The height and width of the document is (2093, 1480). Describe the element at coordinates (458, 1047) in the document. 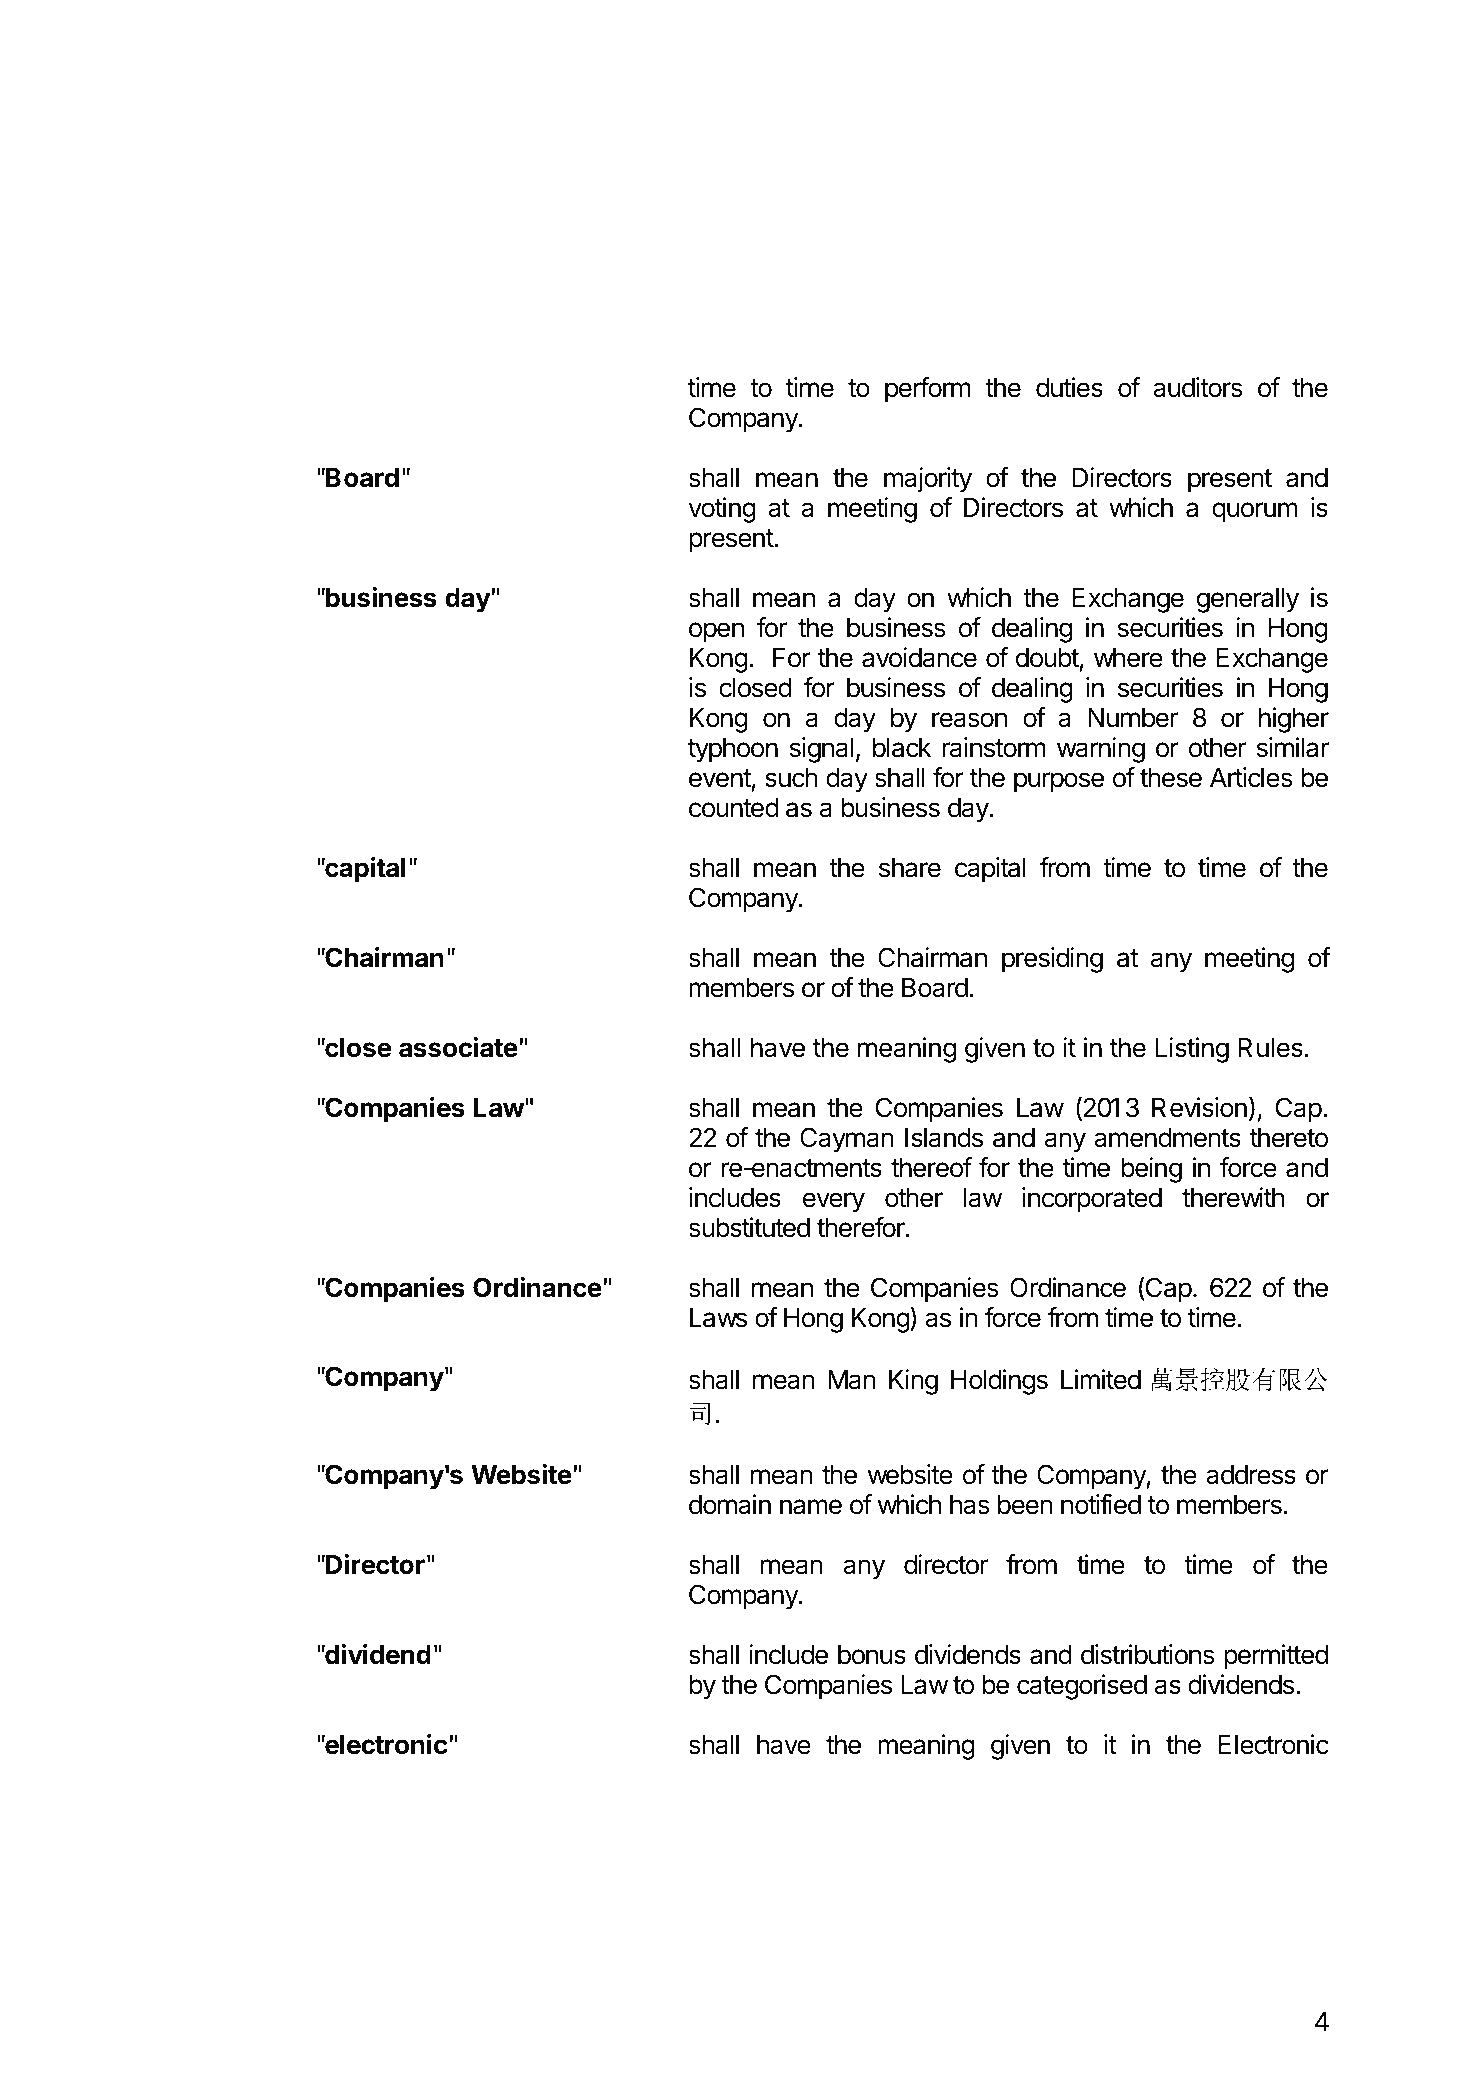

I see `associate` at that location.
